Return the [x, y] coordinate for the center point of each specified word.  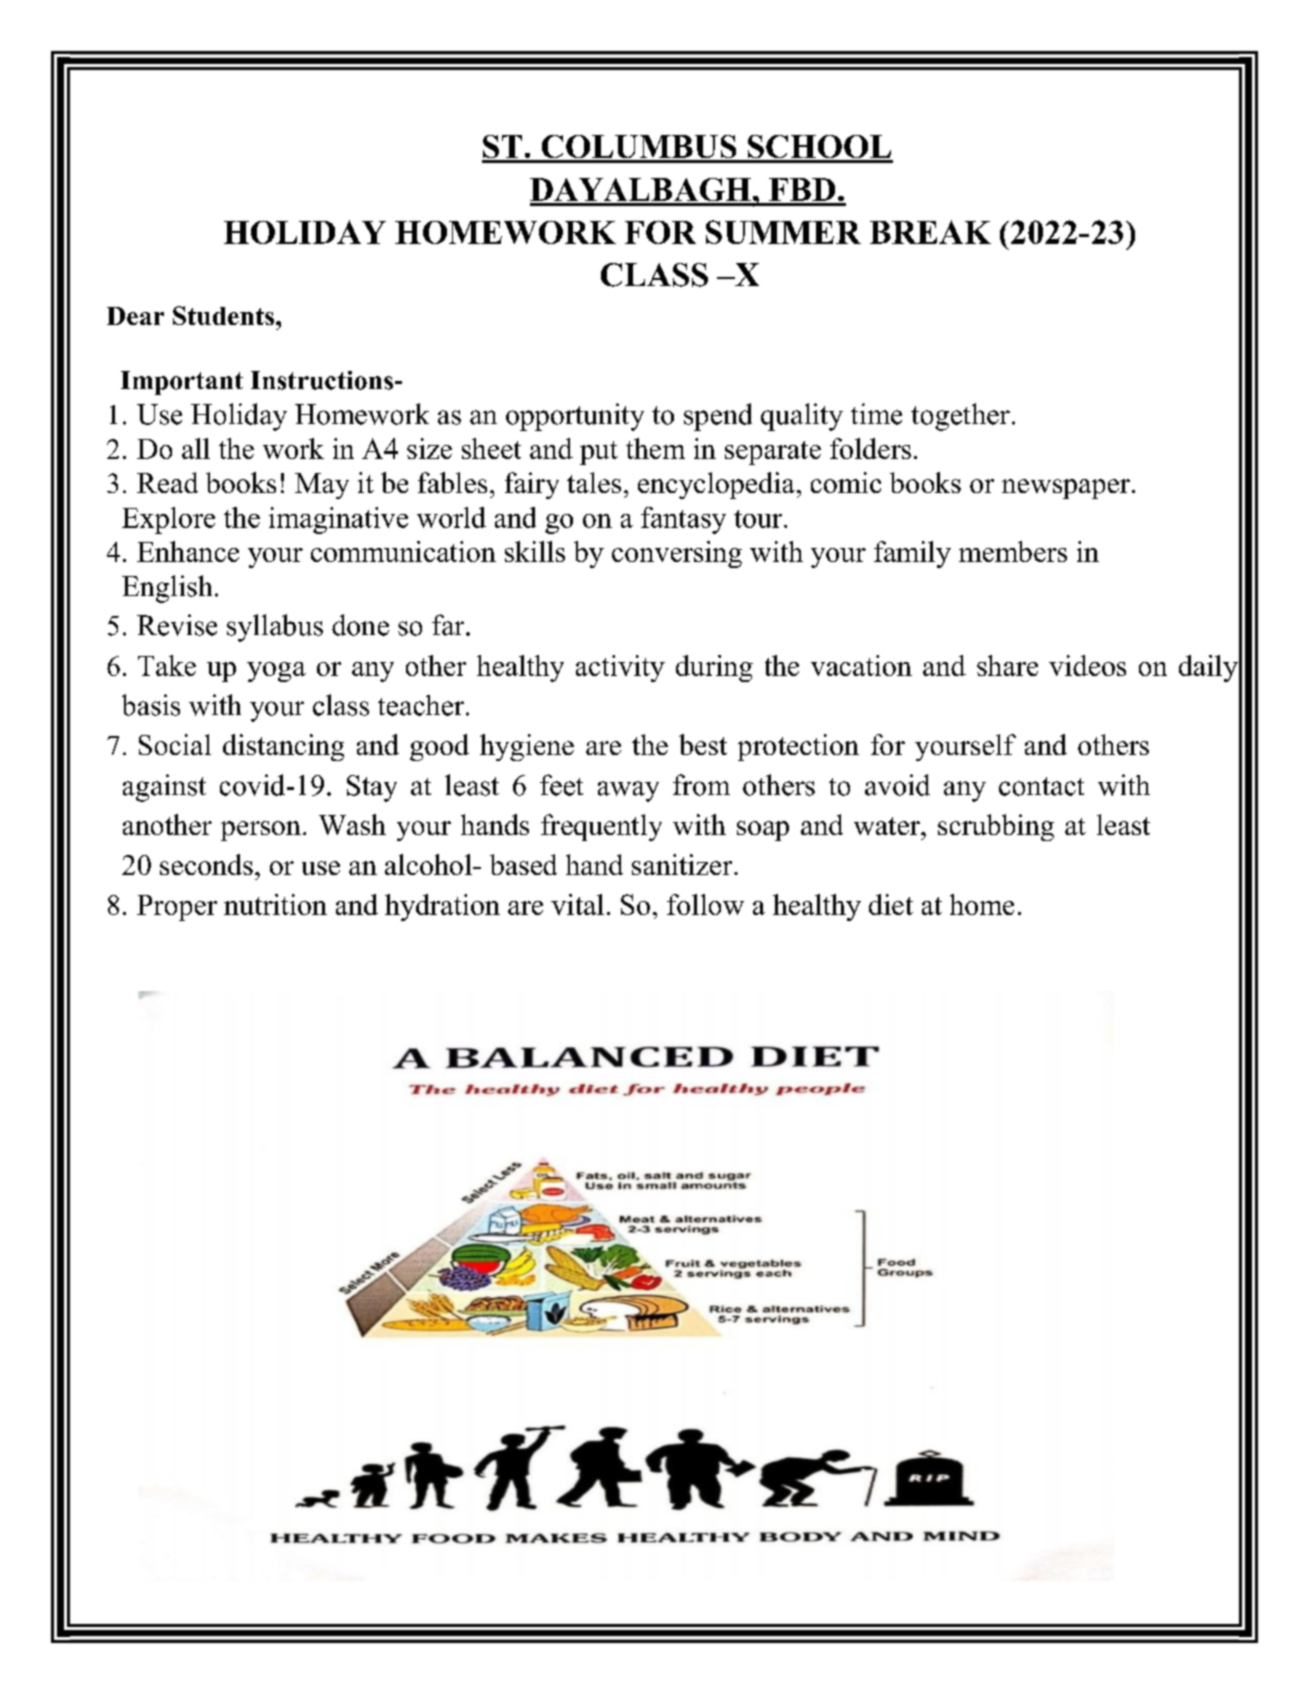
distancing [283, 747]
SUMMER [783, 232]
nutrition [275, 904]
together [960, 417]
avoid [897, 785]
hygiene [527, 747]
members [1013, 551]
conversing [677, 554]
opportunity [575, 417]
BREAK [930, 232]
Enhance [188, 551]
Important [182, 383]
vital [577, 904]
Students [223, 315]
